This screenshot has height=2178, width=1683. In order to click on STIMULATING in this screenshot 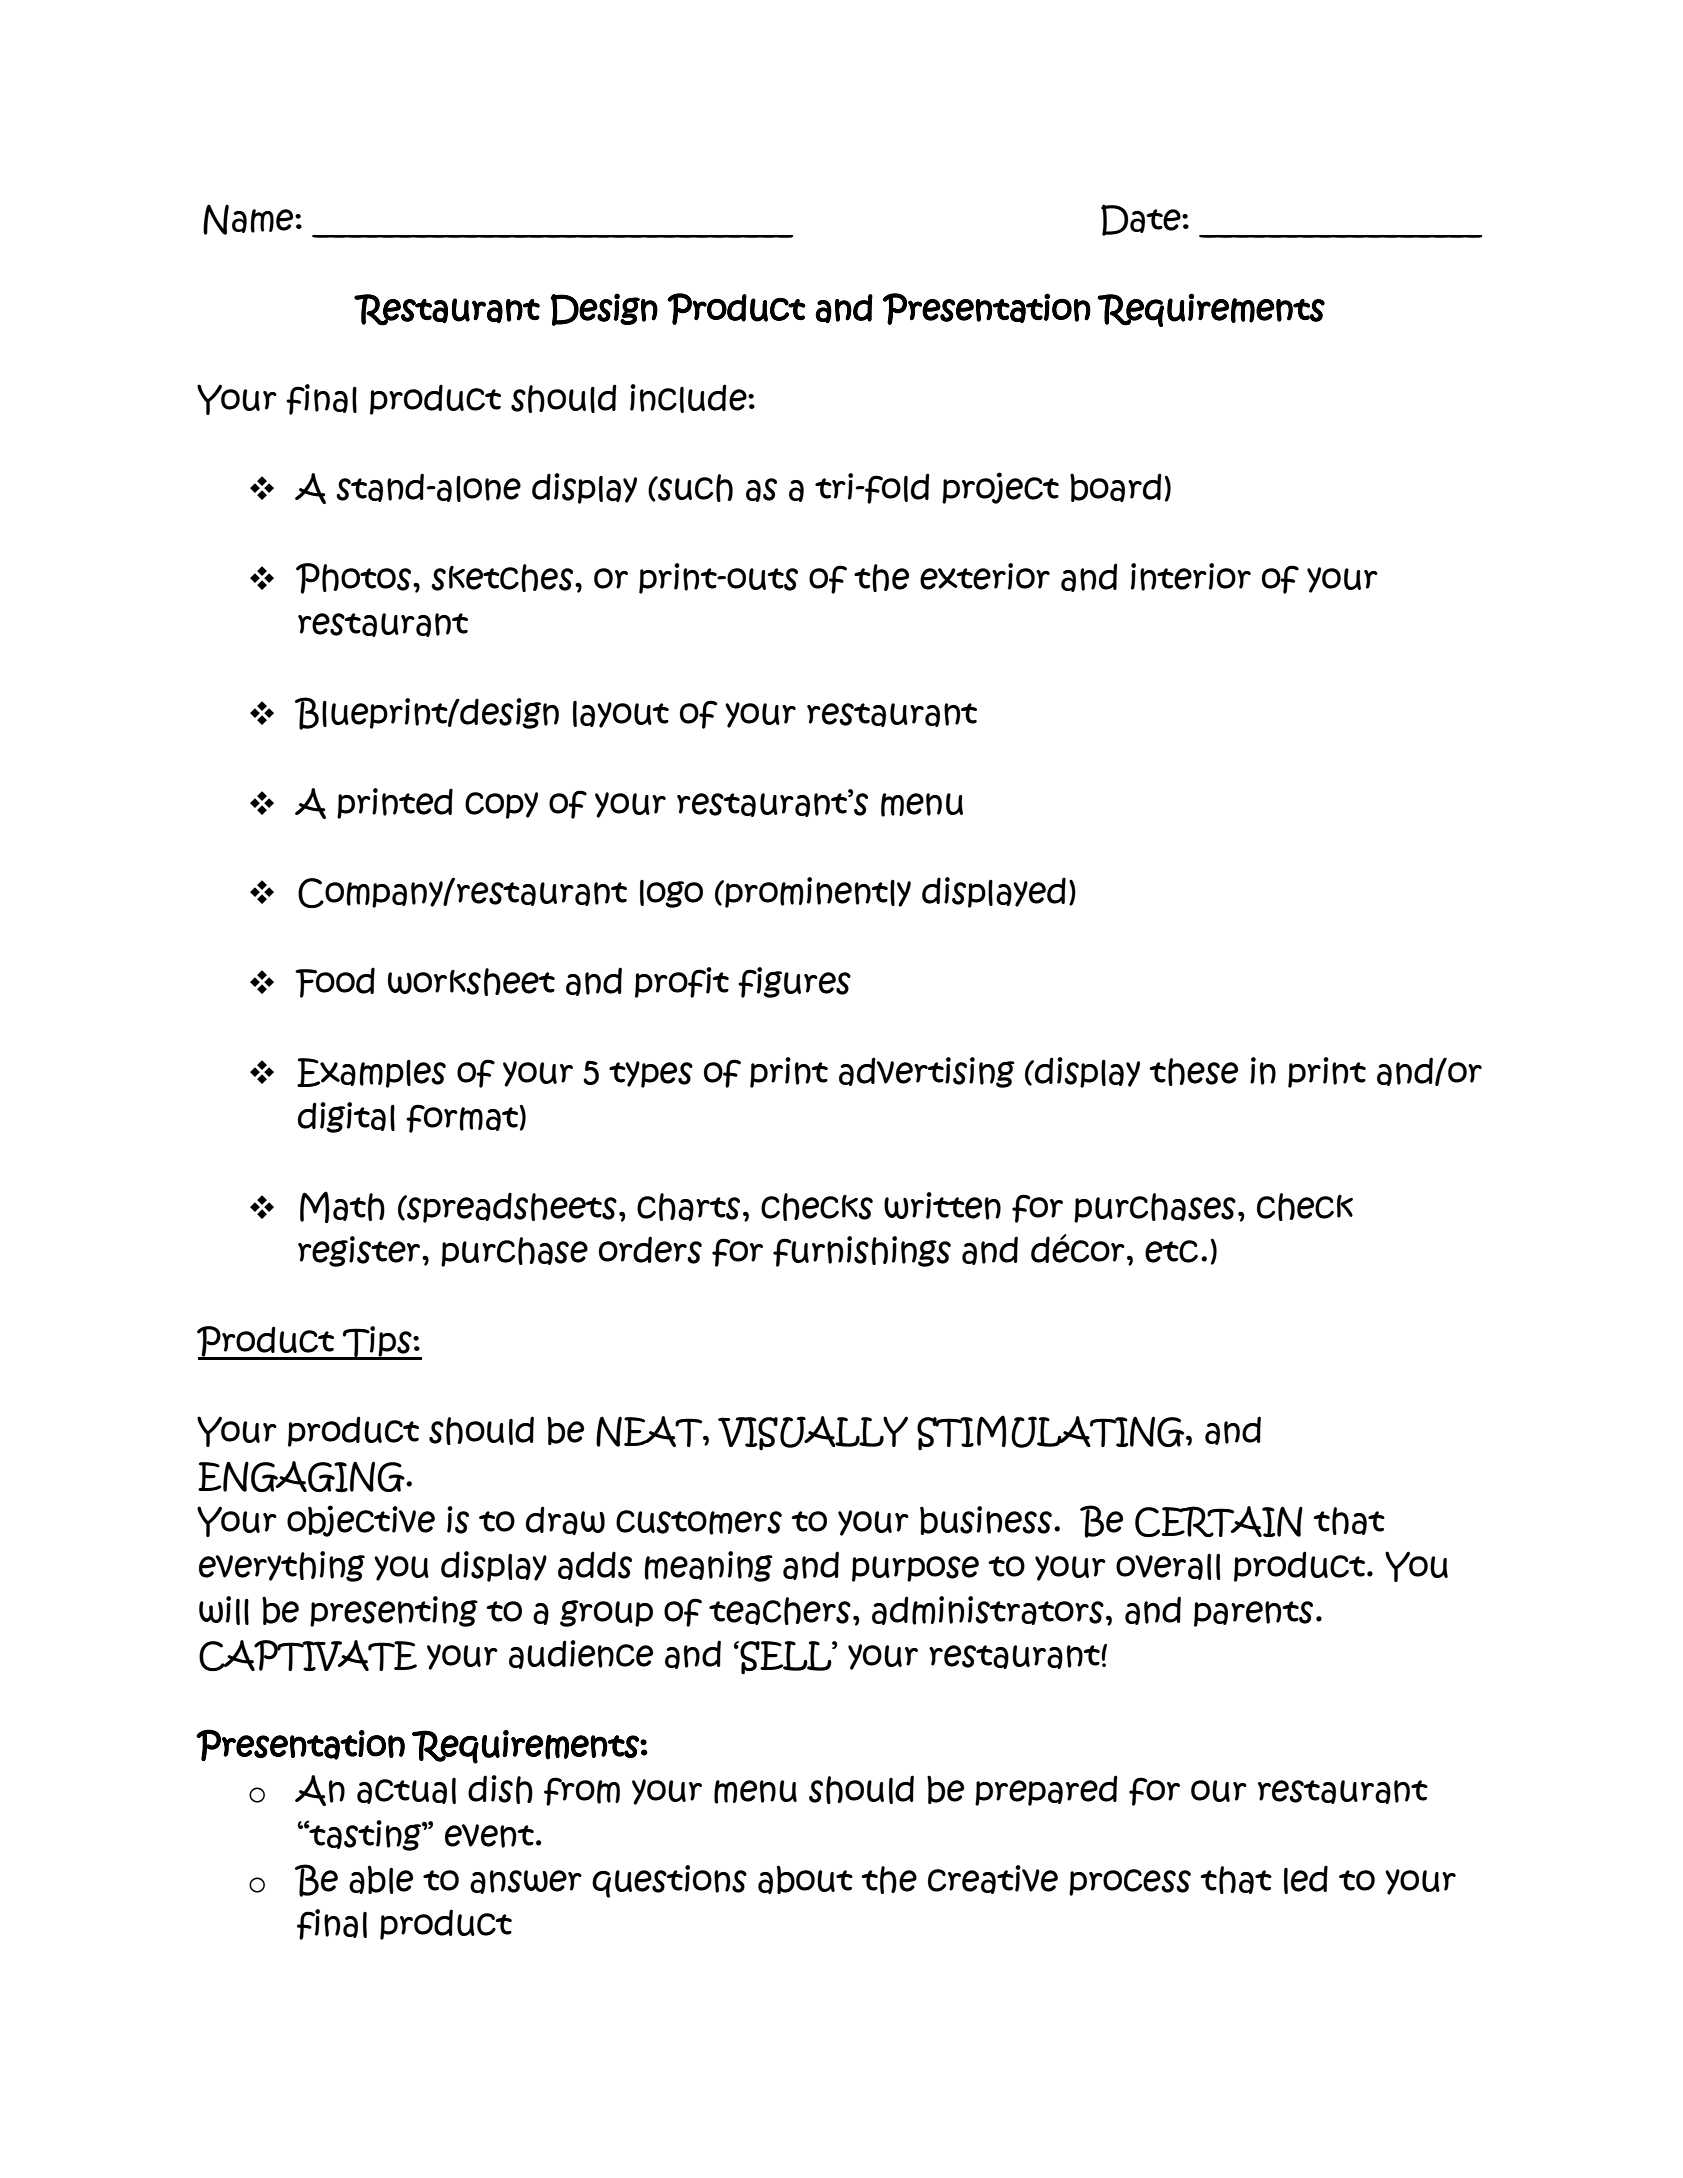, I will do `click(1052, 1432)`.
